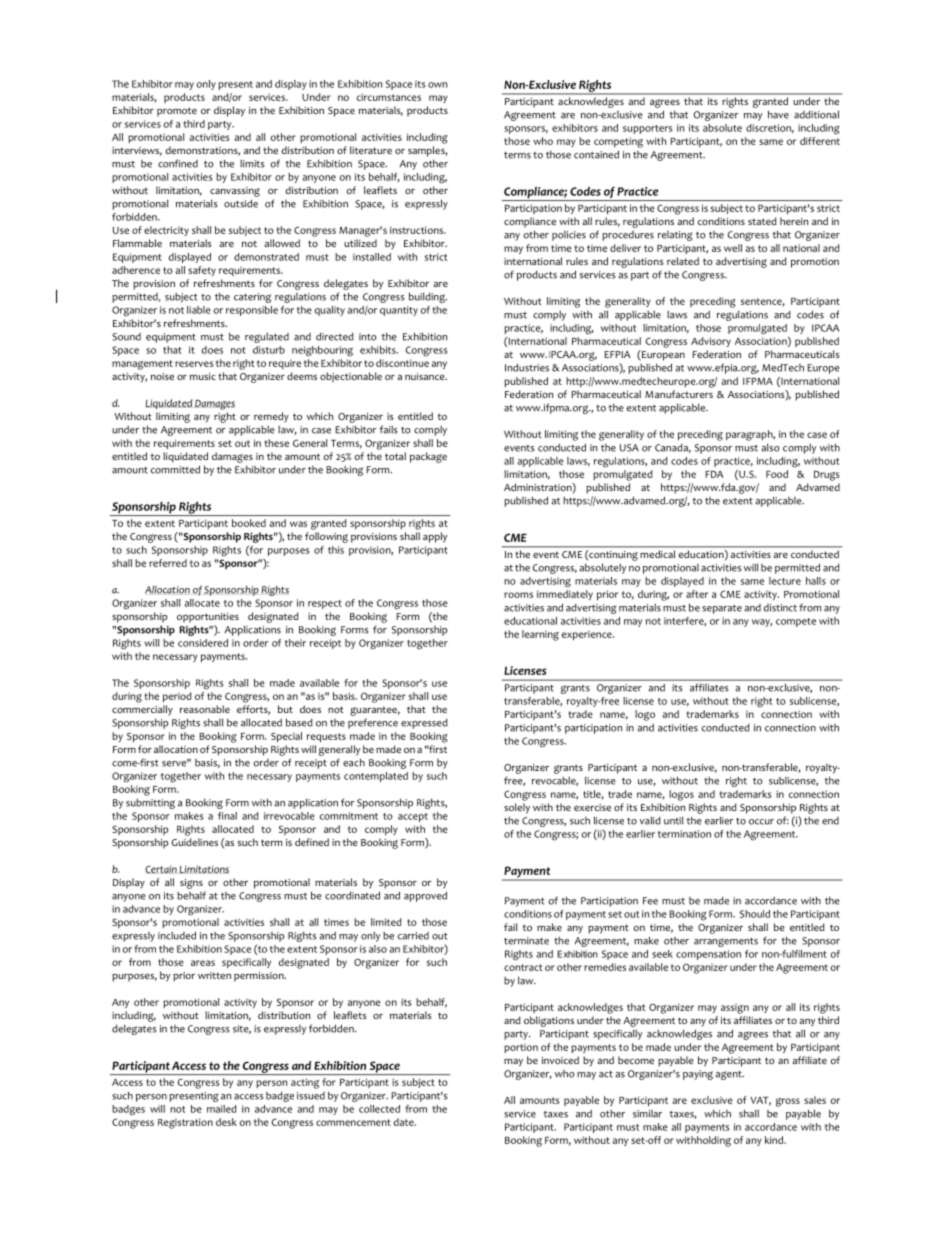 This screenshot has height=1233, width=952. What do you see at coordinates (208, 618) in the screenshot?
I see `opportunities` at bounding box center [208, 618].
